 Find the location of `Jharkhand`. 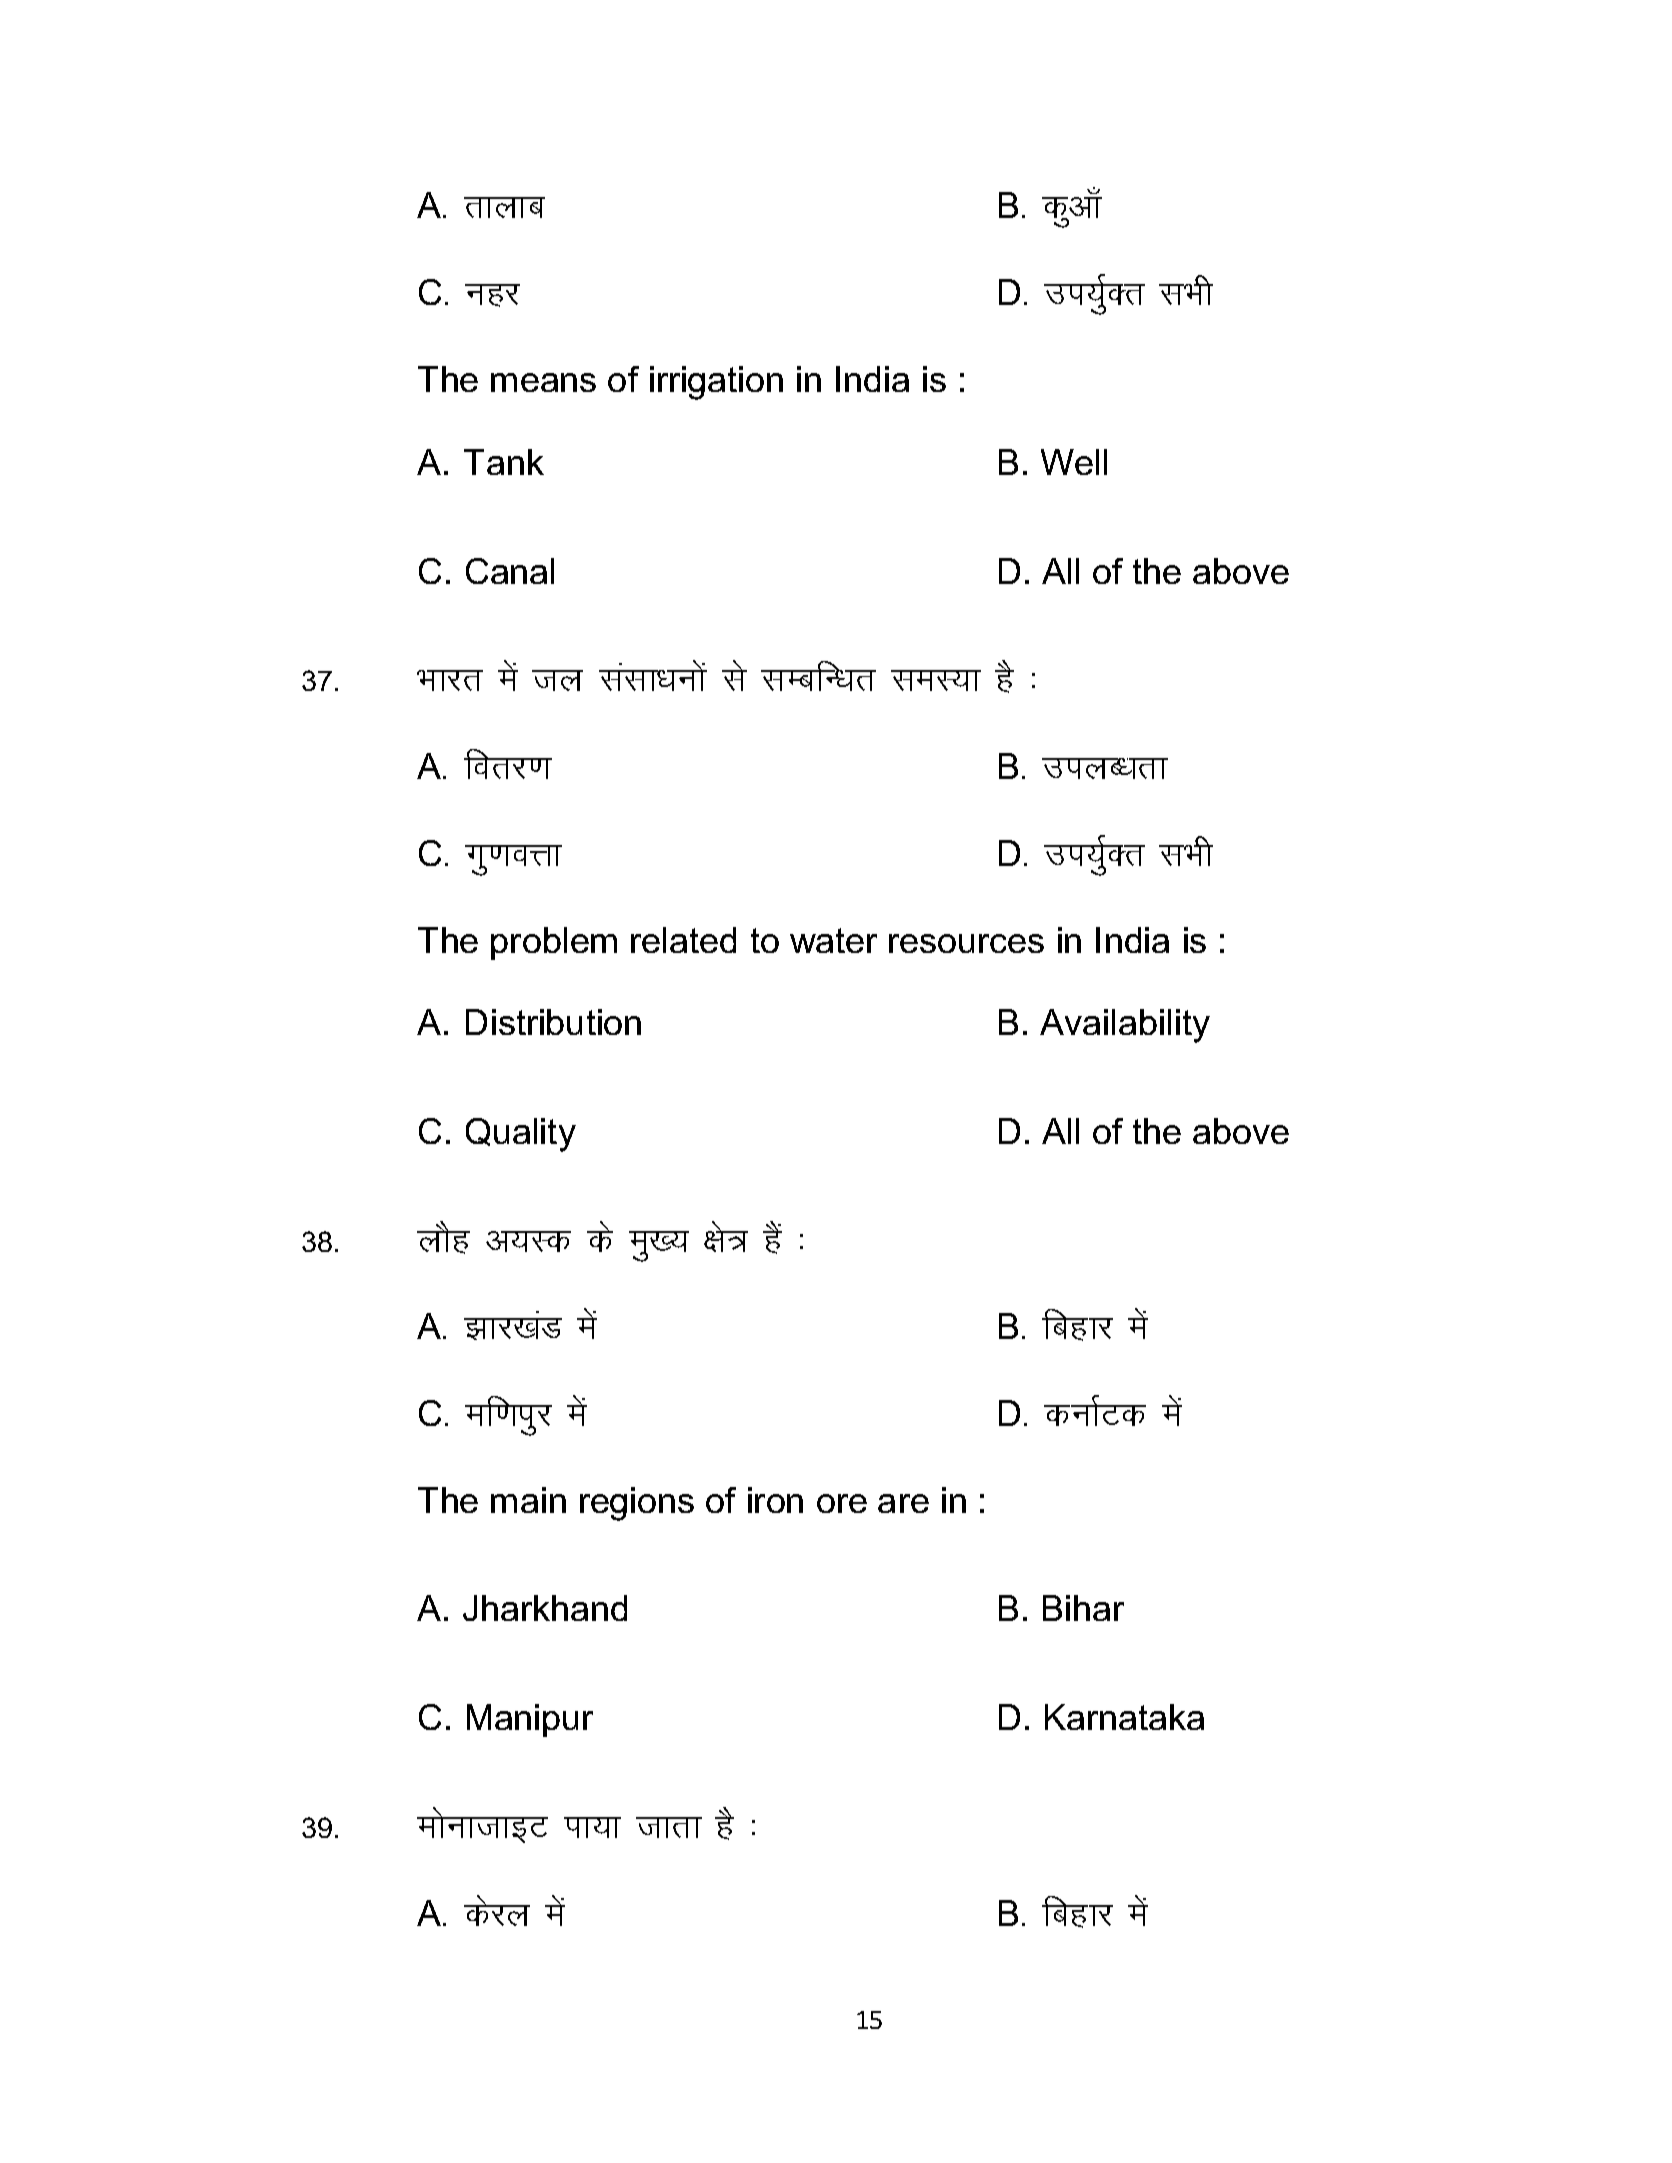

Jharkhand is located at coordinates (545, 1608).
